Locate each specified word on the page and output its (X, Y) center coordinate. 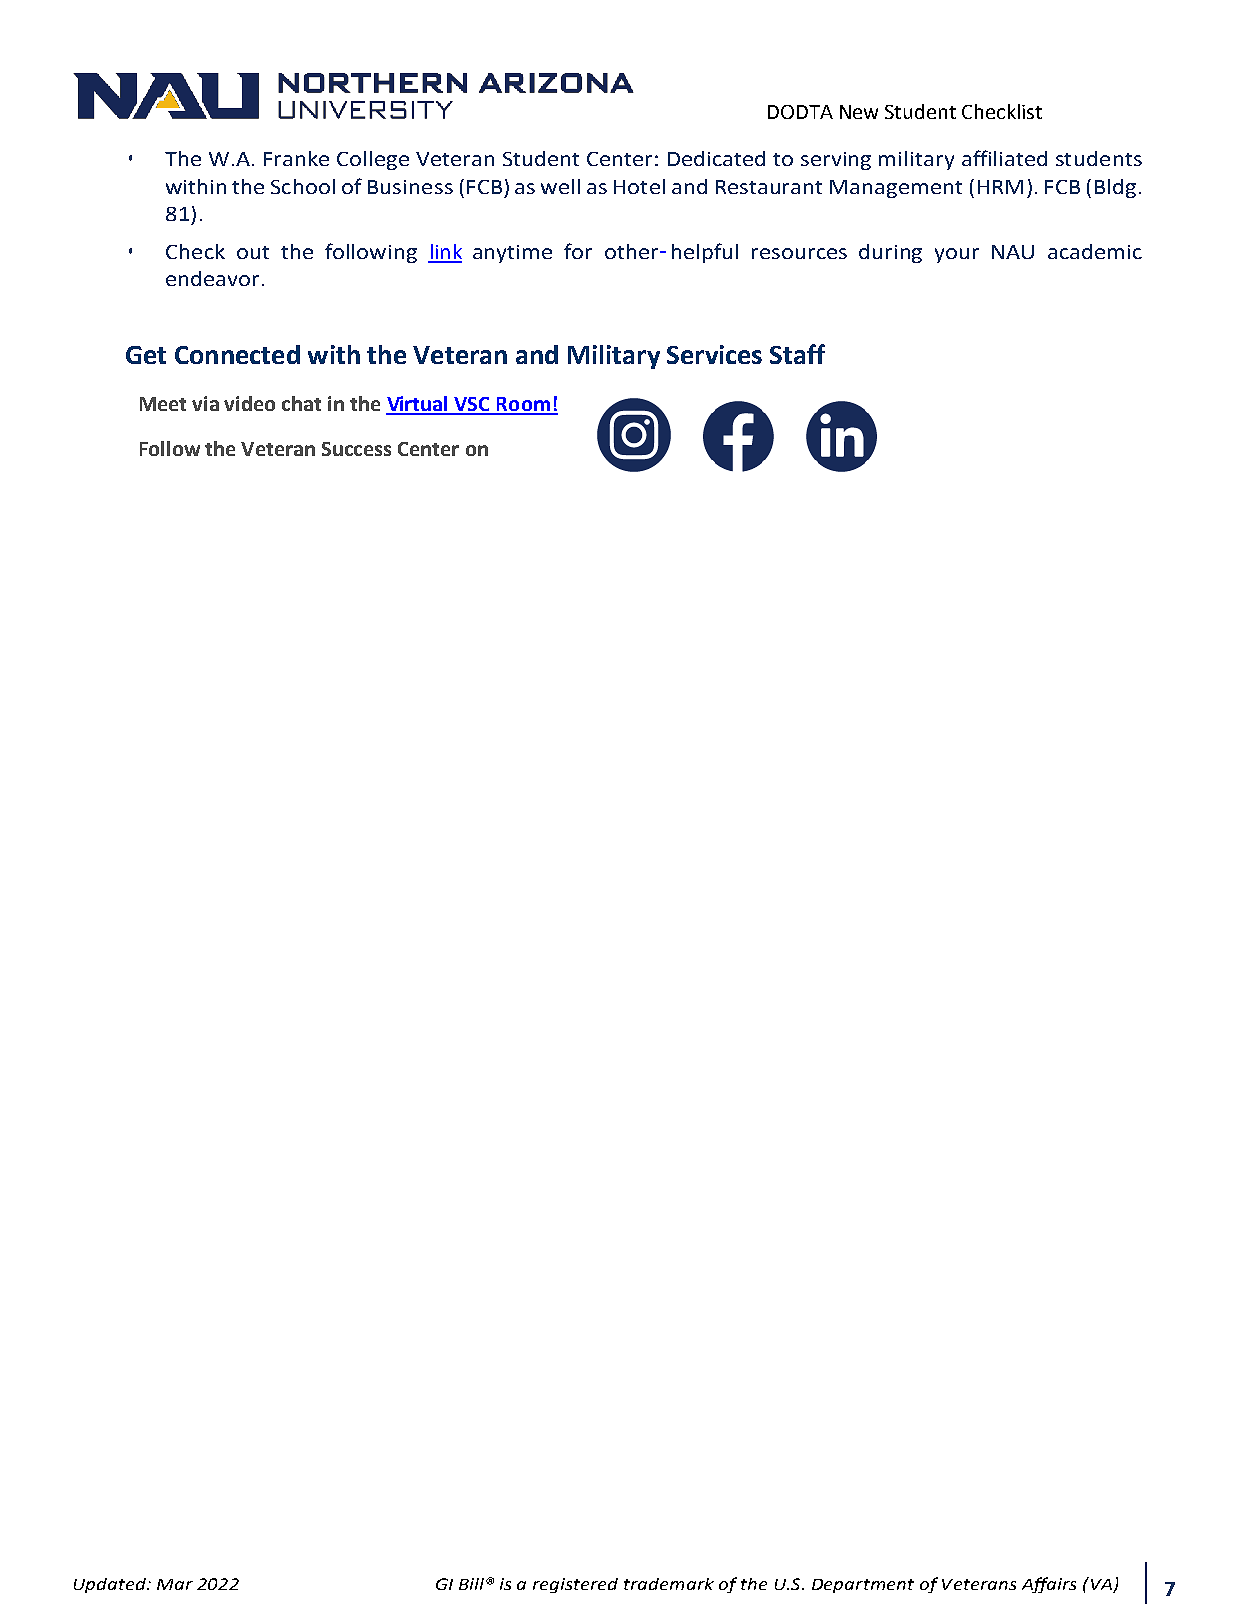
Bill (471, 1584)
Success (356, 449)
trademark (669, 1584)
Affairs (1049, 1585)
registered (575, 1585)
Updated (111, 1585)
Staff (797, 354)
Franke (296, 158)
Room (523, 405)
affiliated (1004, 158)
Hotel (639, 186)
